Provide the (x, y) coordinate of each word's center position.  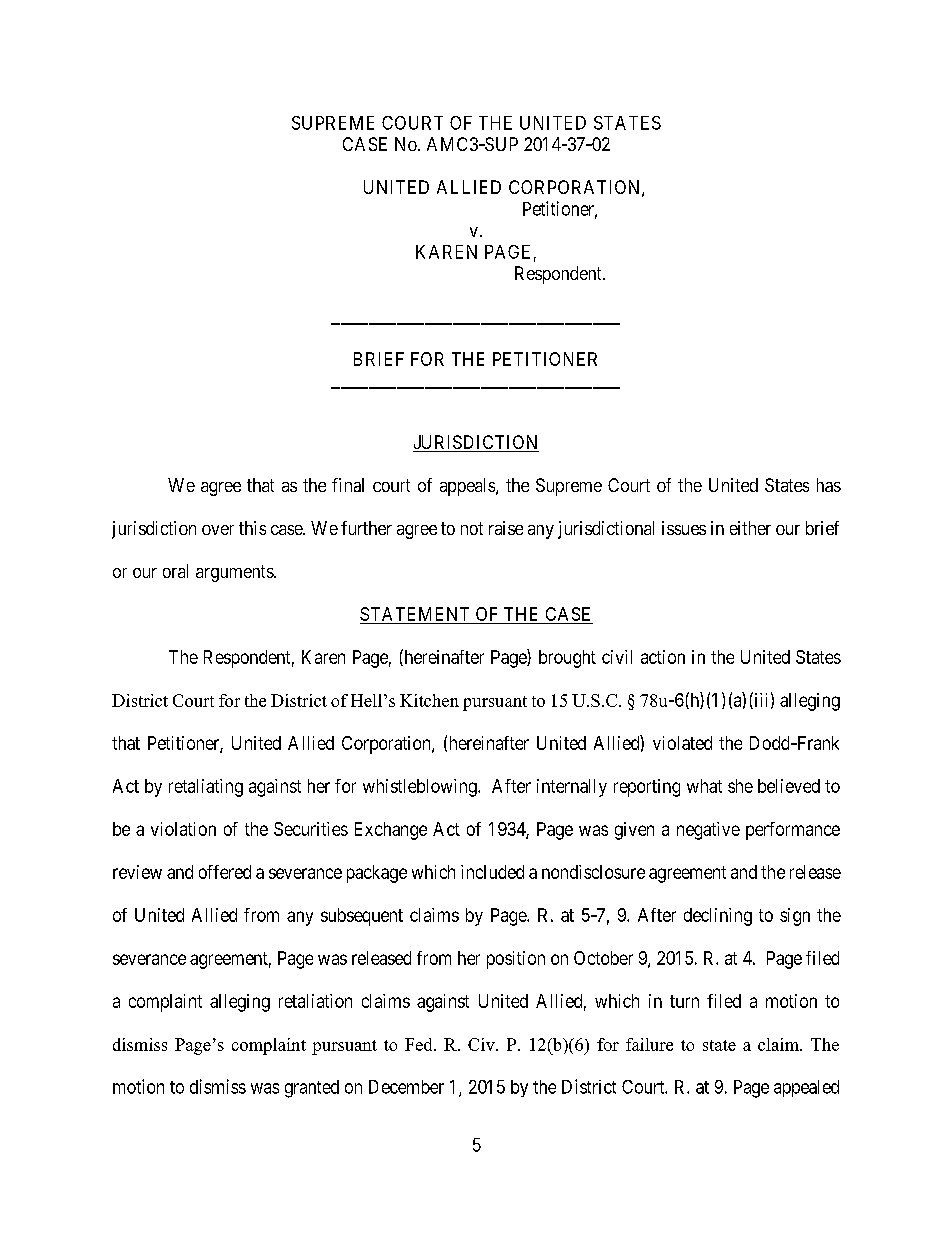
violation (183, 829)
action (663, 657)
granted (312, 1089)
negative (708, 831)
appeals (468, 487)
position (516, 960)
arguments (235, 573)
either (750, 528)
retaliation (315, 1001)
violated (682, 743)
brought (567, 659)
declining (718, 917)
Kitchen (429, 700)
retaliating (206, 788)
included (492, 872)
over (218, 530)
